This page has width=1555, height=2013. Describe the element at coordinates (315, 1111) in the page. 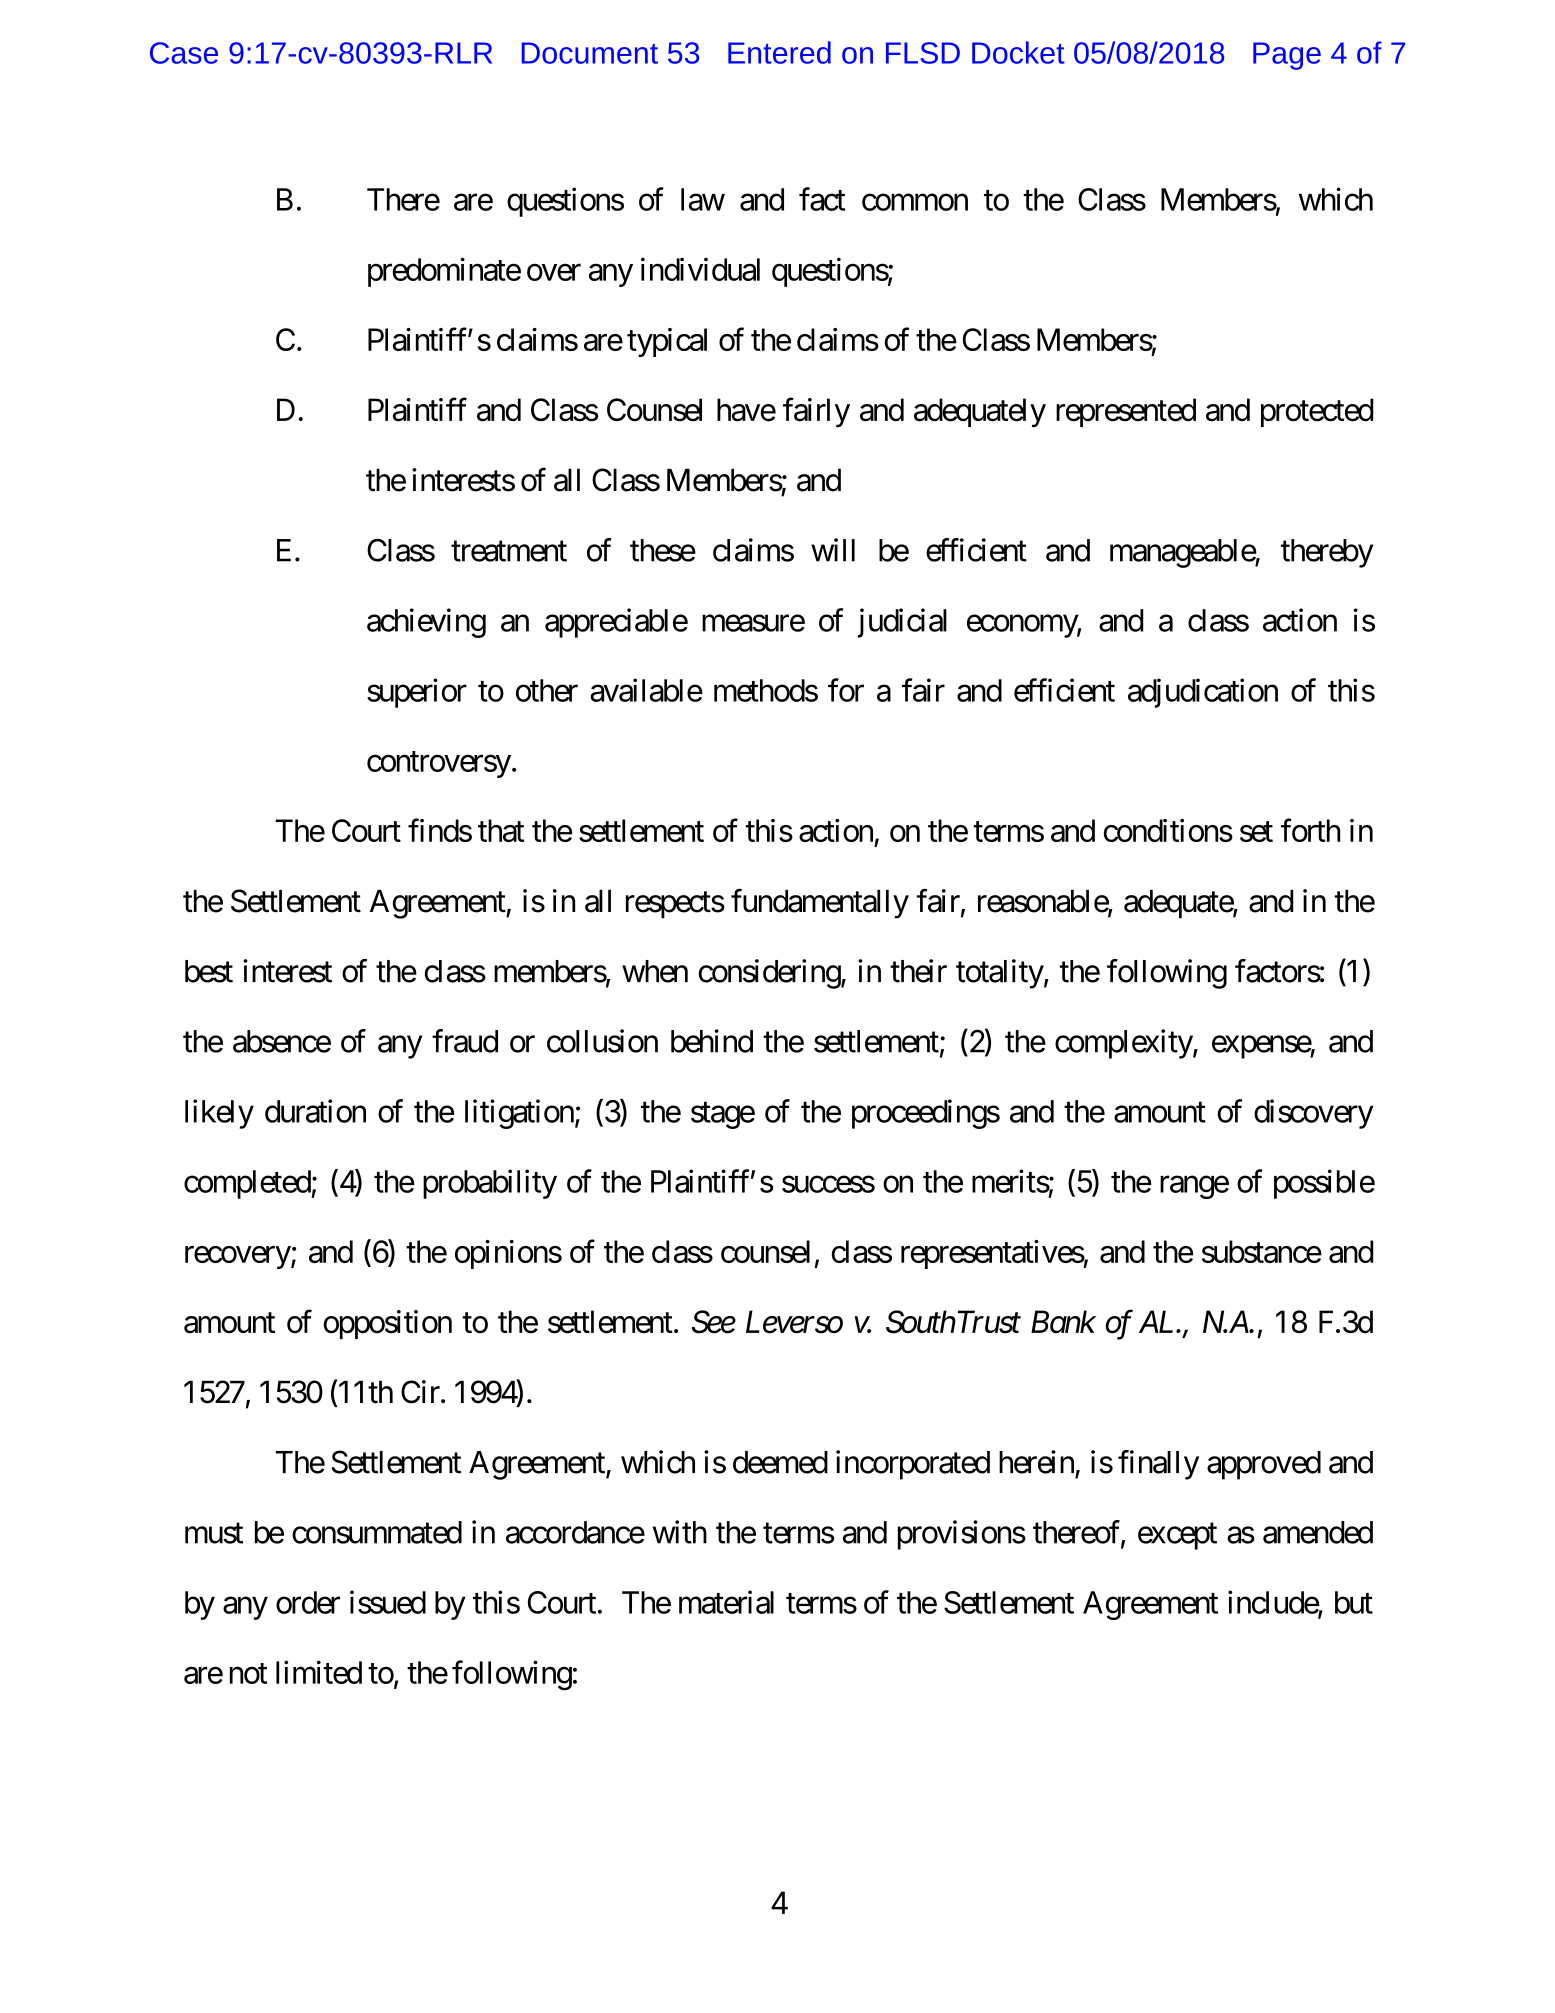

I see `duration` at that location.
